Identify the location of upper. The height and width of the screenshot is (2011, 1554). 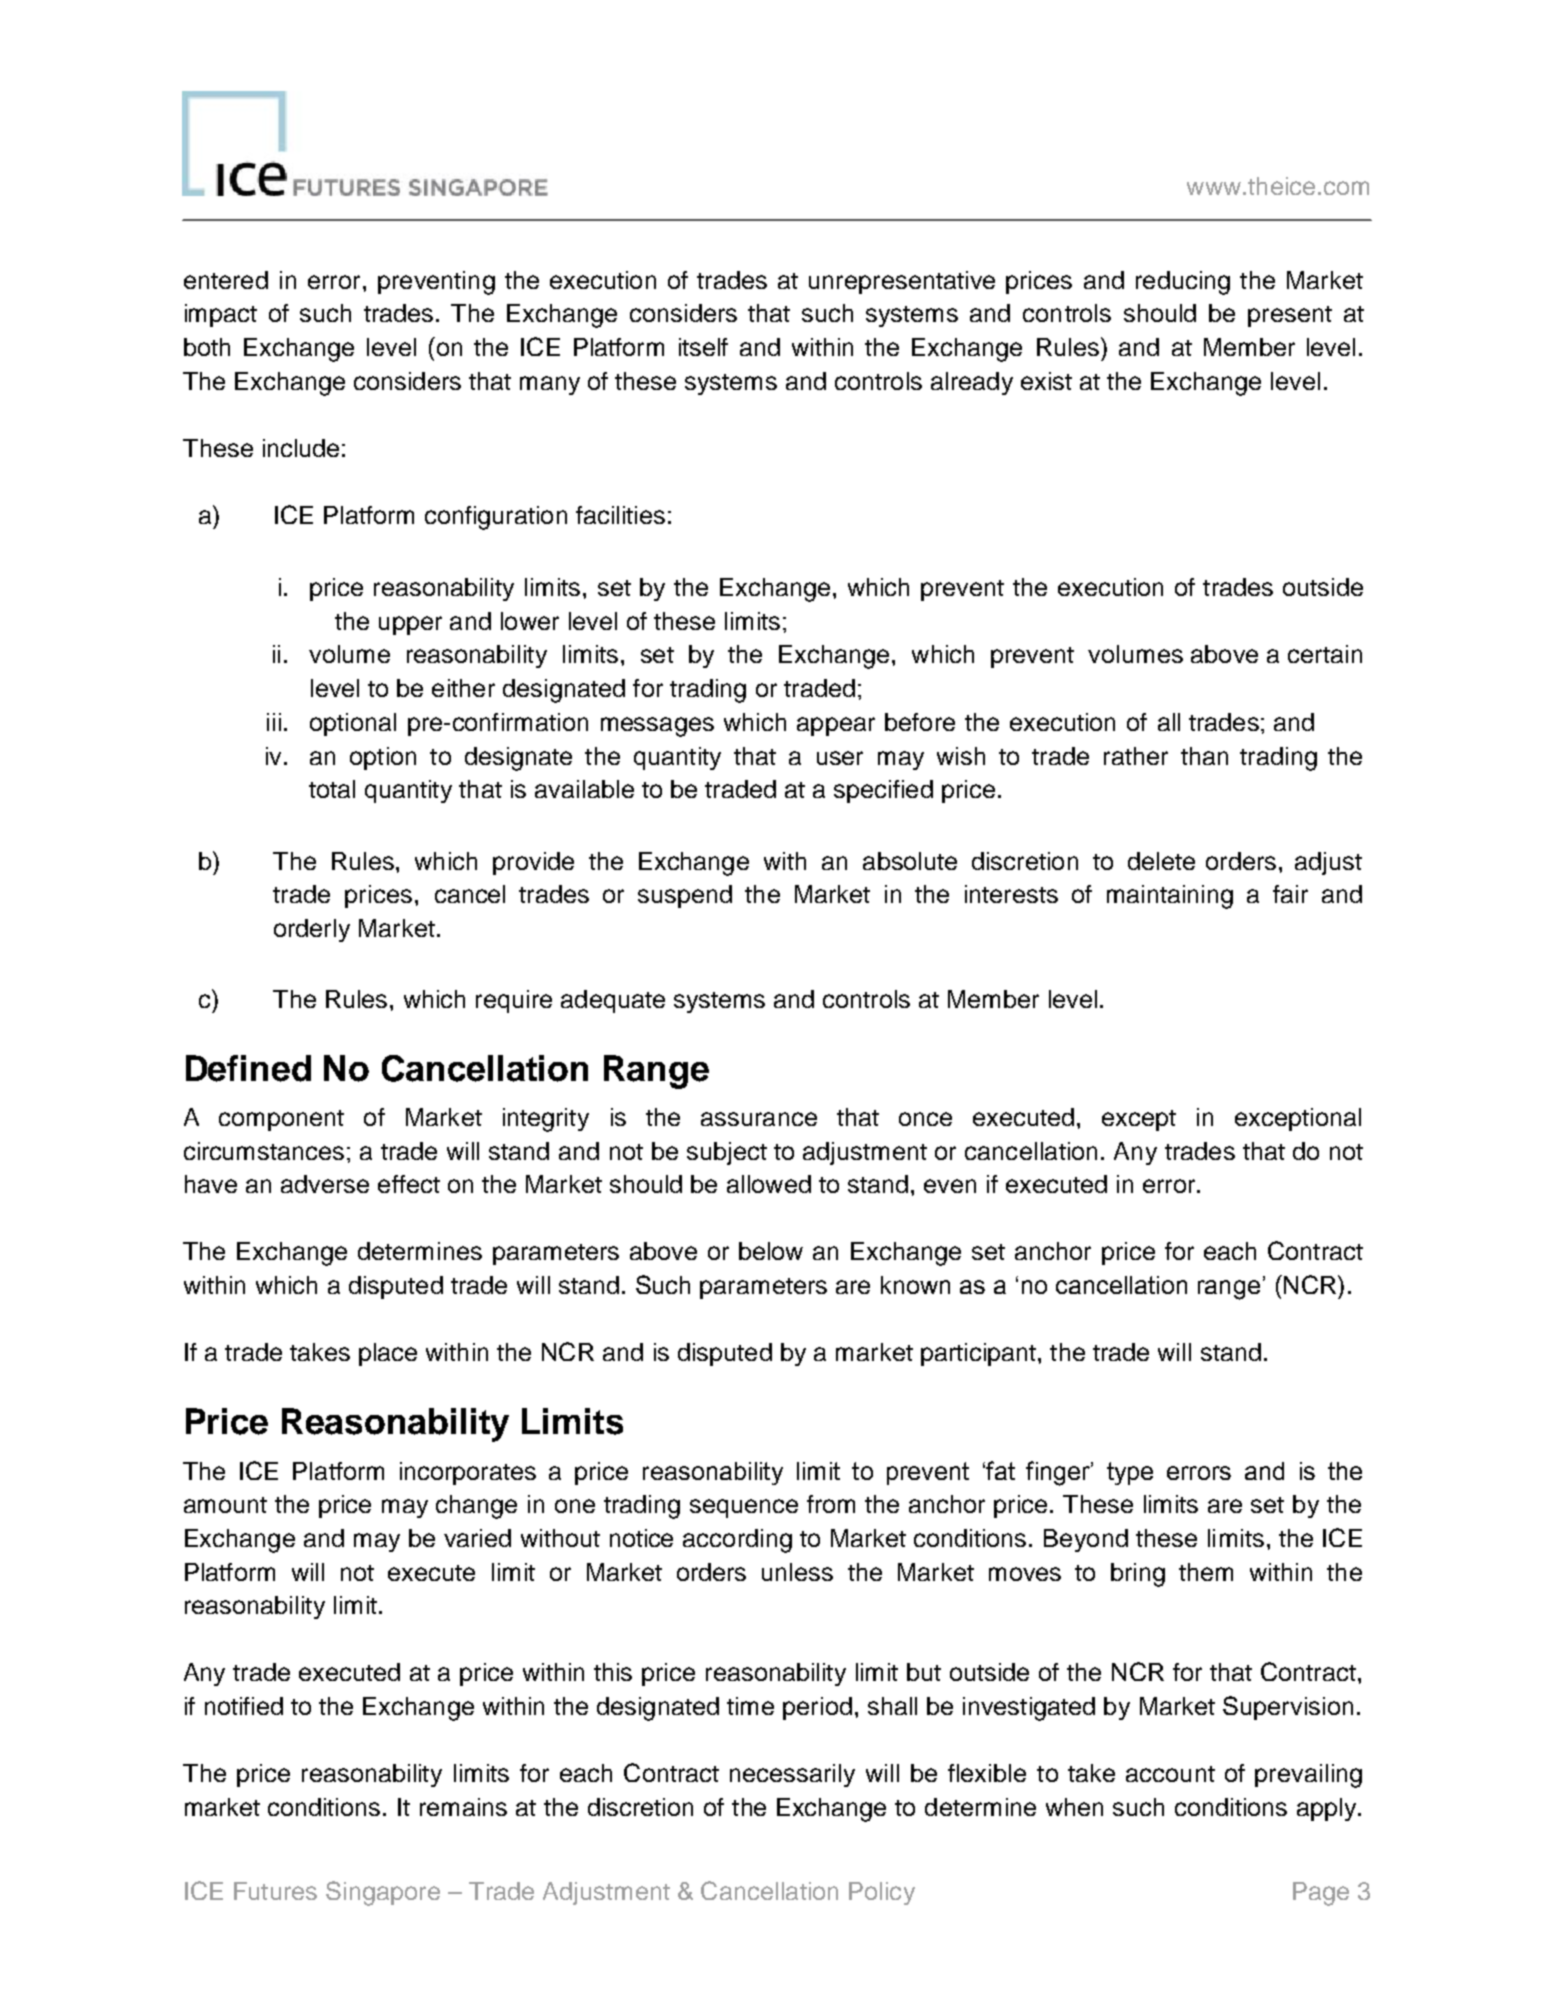
(410, 625).
